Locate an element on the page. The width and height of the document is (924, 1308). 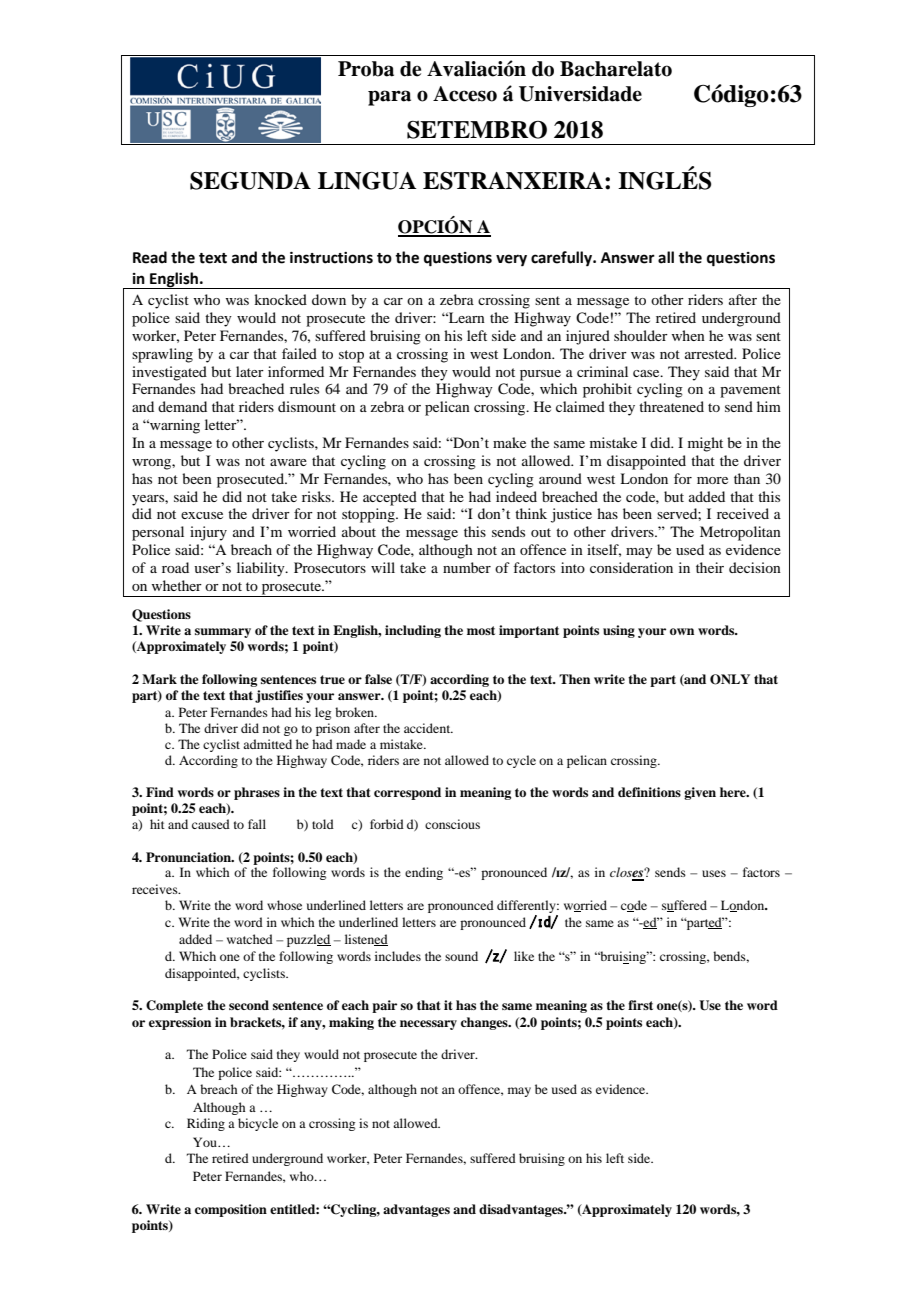
most is located at coordinates (481, 630).
